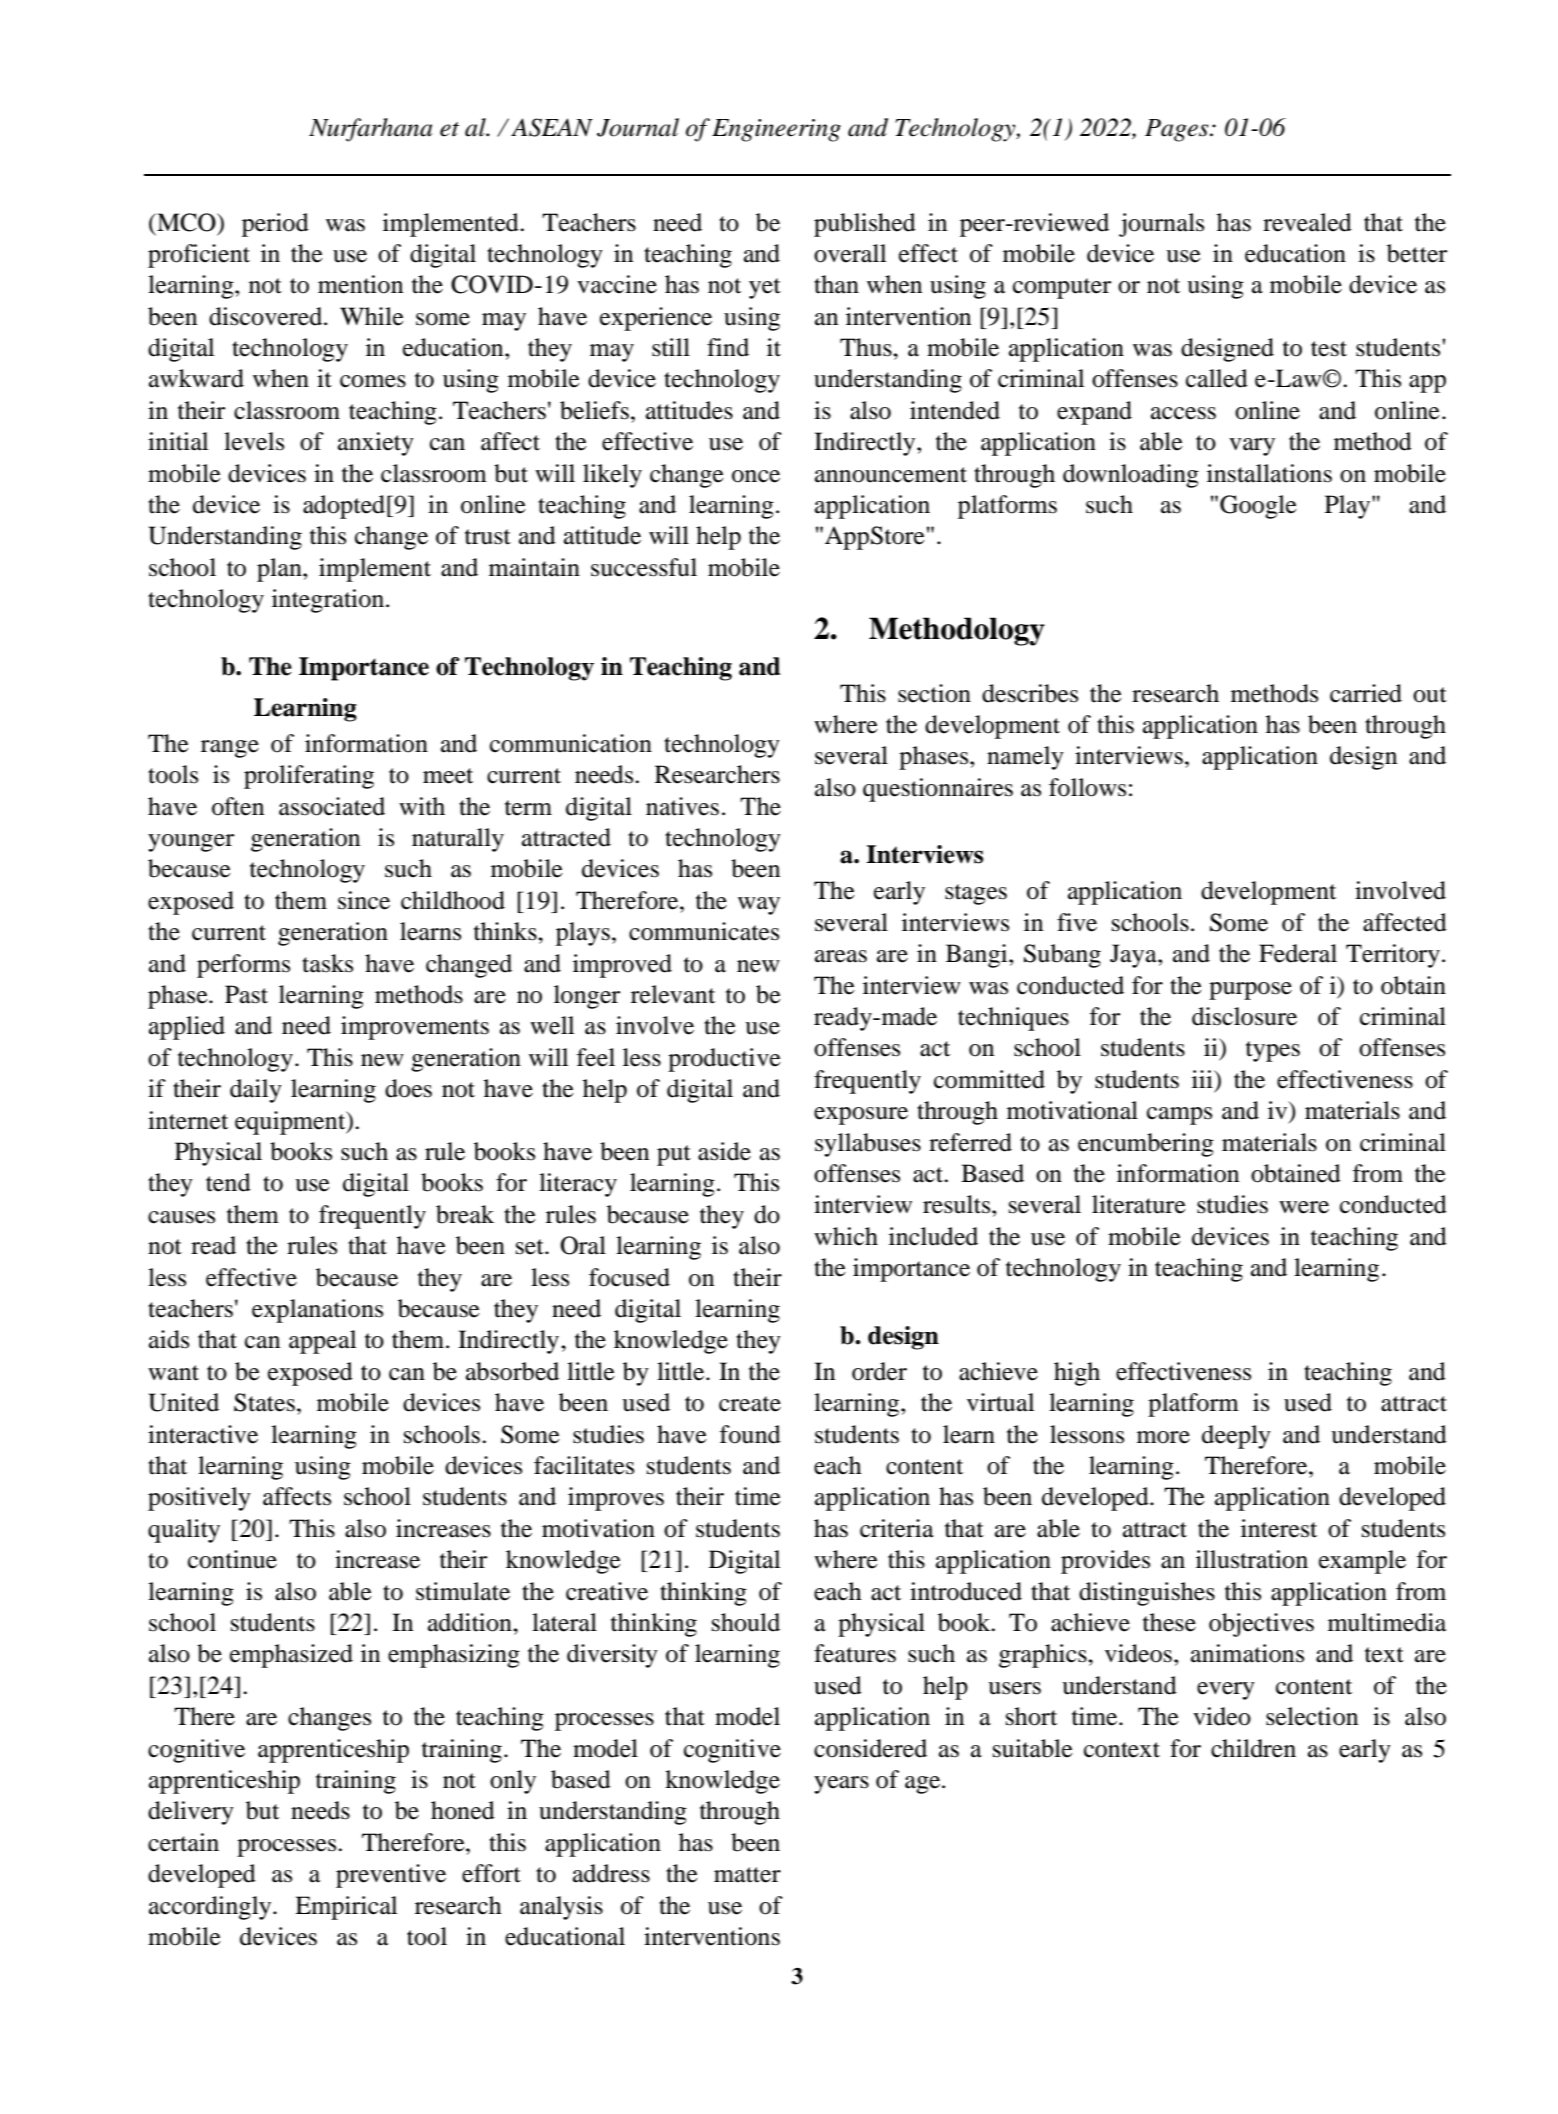 This page has height=2114, width=1558. Describe the element at coordinates (322, 1342) in the page. I see `appeal` at that location.
